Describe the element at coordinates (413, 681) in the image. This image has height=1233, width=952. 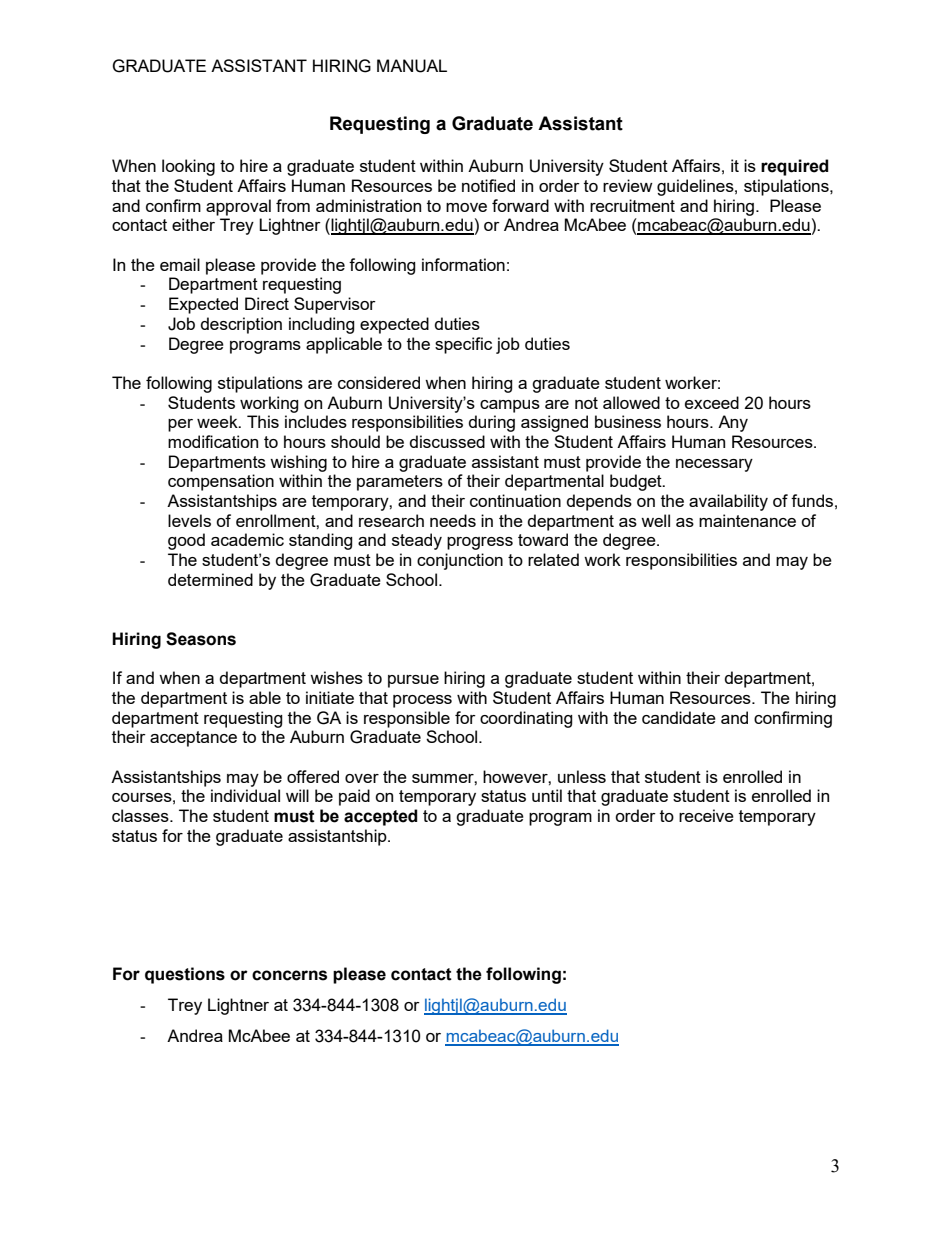
I see `pursue` at that location.
